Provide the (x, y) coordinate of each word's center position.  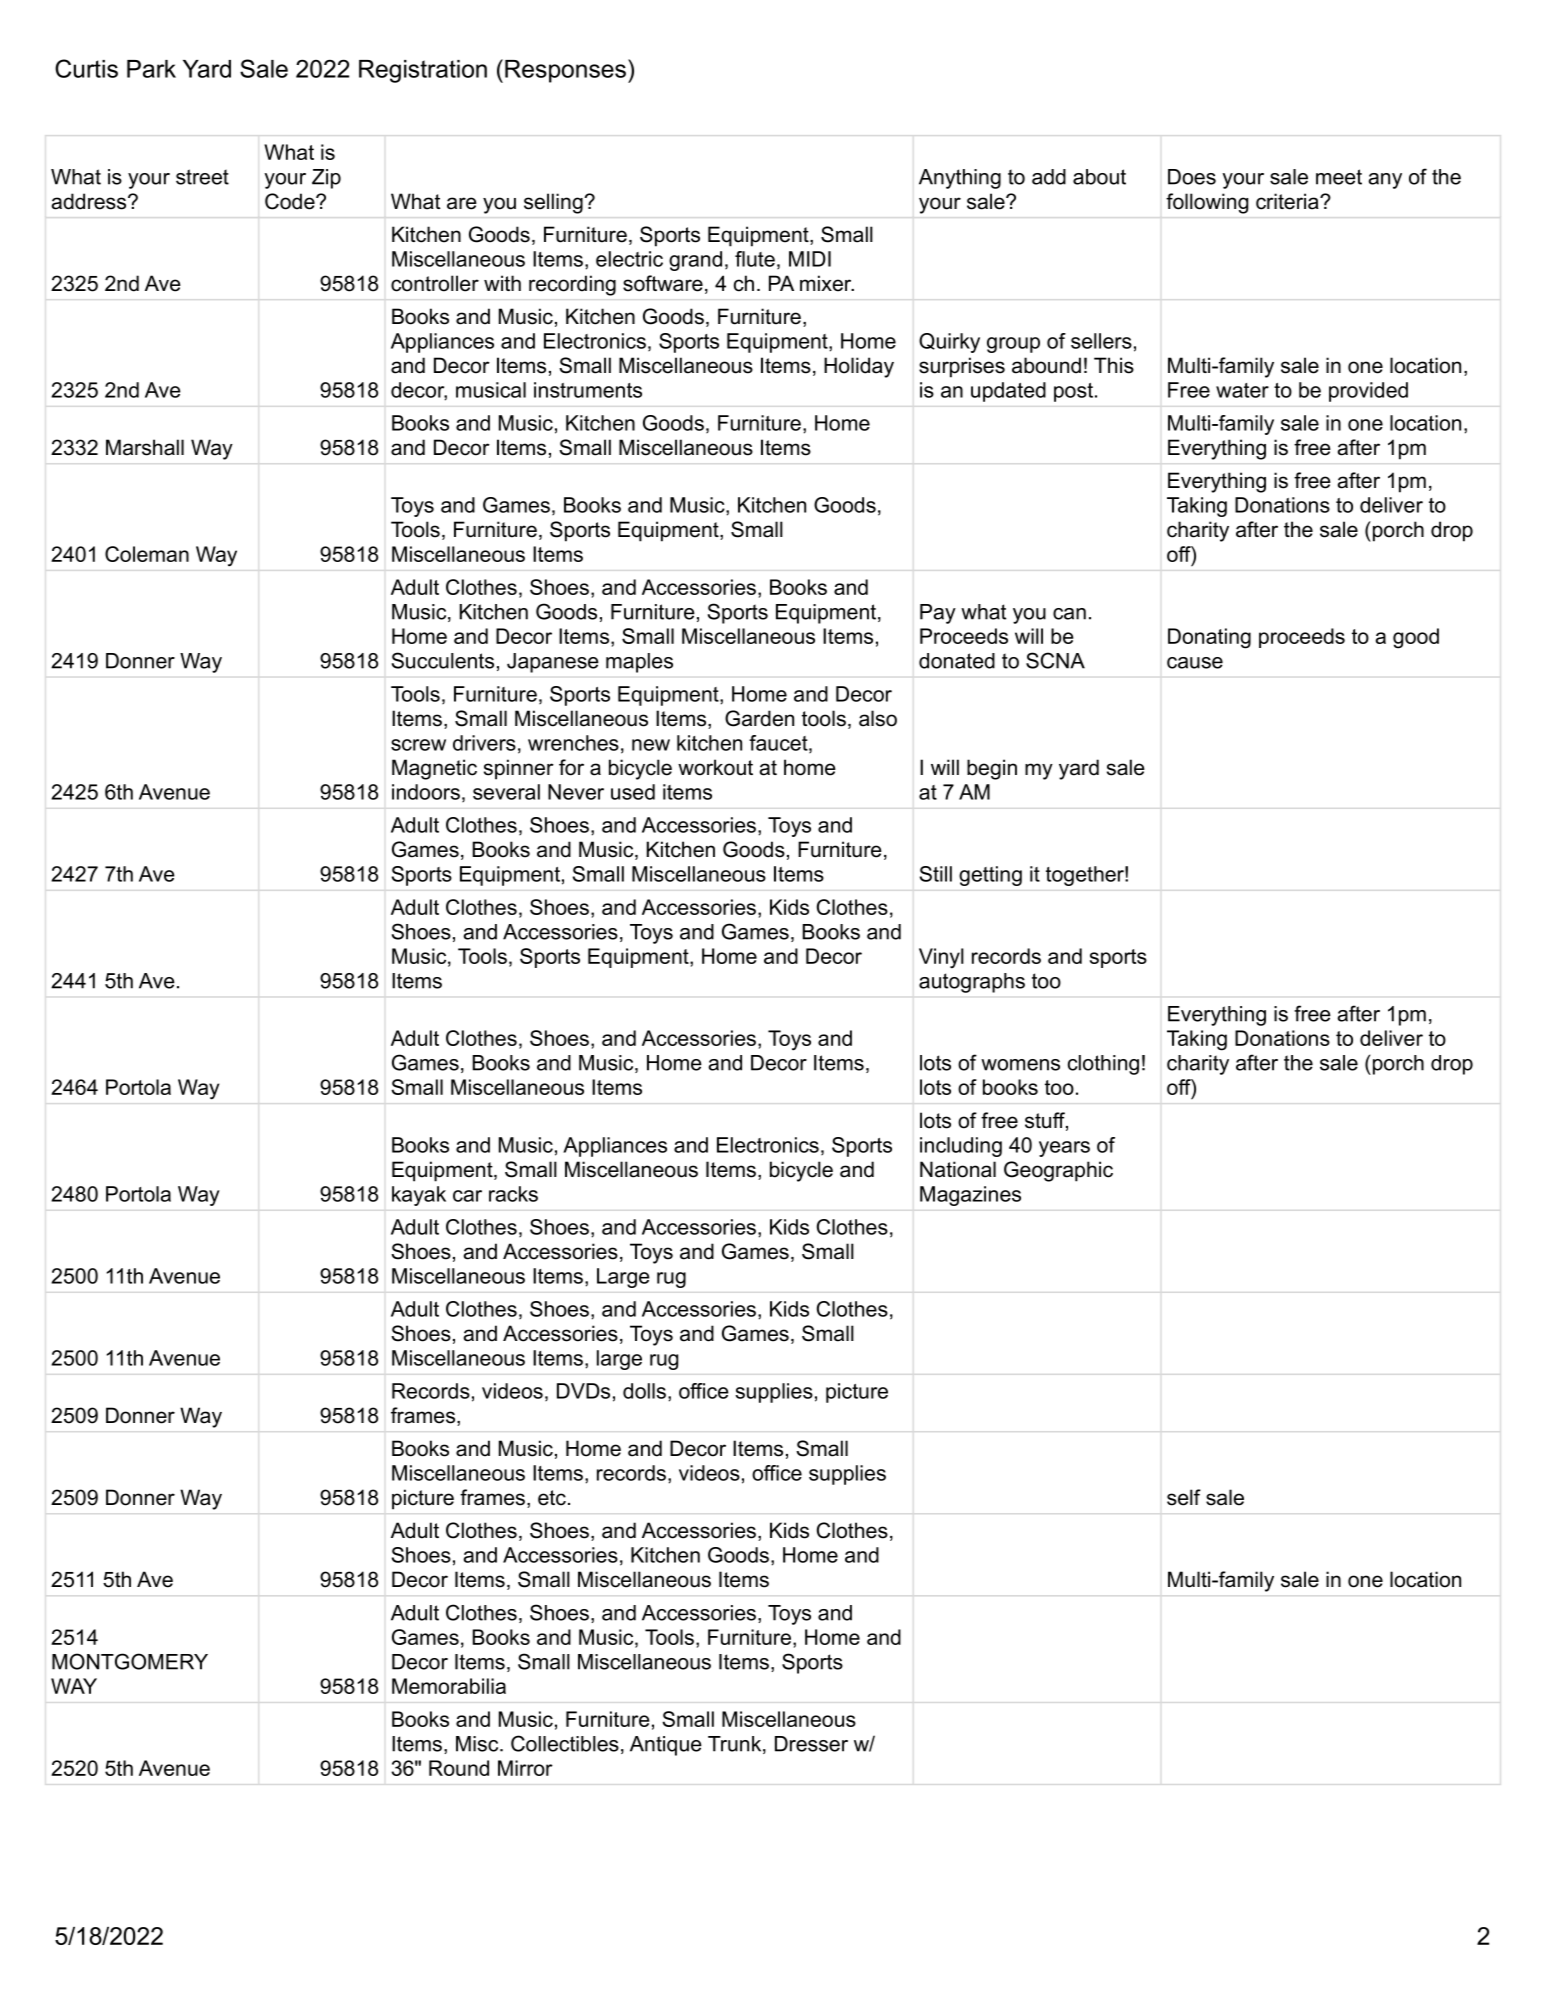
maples (639, 663)
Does (1192, 177)
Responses (565, 71)
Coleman (147, 554)
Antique (666, 1746)
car (467, 1196)
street (202, 177)
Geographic (1058, 1171)
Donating (1209, 638)
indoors (426, 792)
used (633, 792)
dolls (644, 1391)
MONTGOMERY (130, 1661)
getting (990, 876)
